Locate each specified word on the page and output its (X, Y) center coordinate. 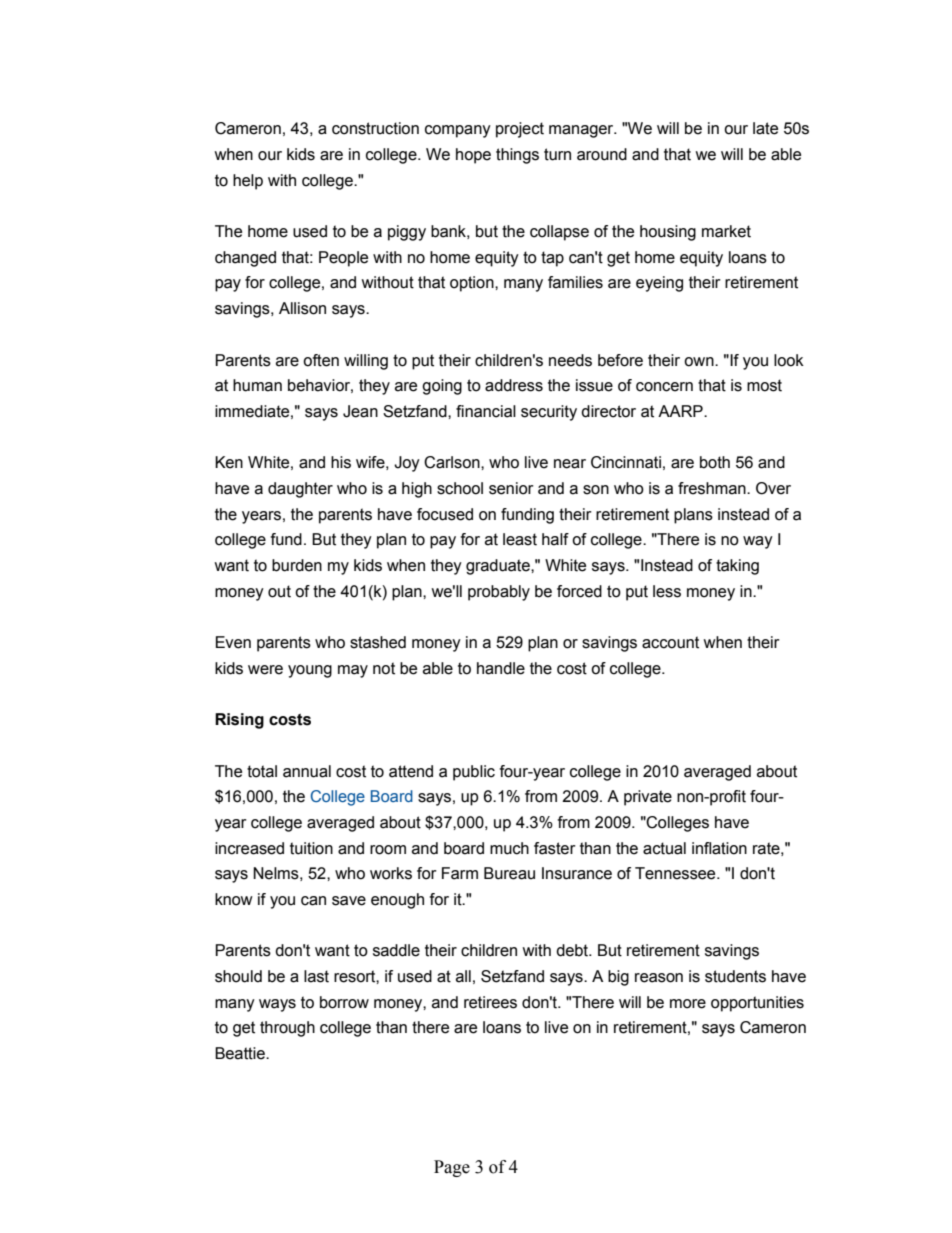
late (765, 128)
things (517, 156)
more (688, 1004)
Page (452, 1168)
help (248, 182)
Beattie (241, 1053)
